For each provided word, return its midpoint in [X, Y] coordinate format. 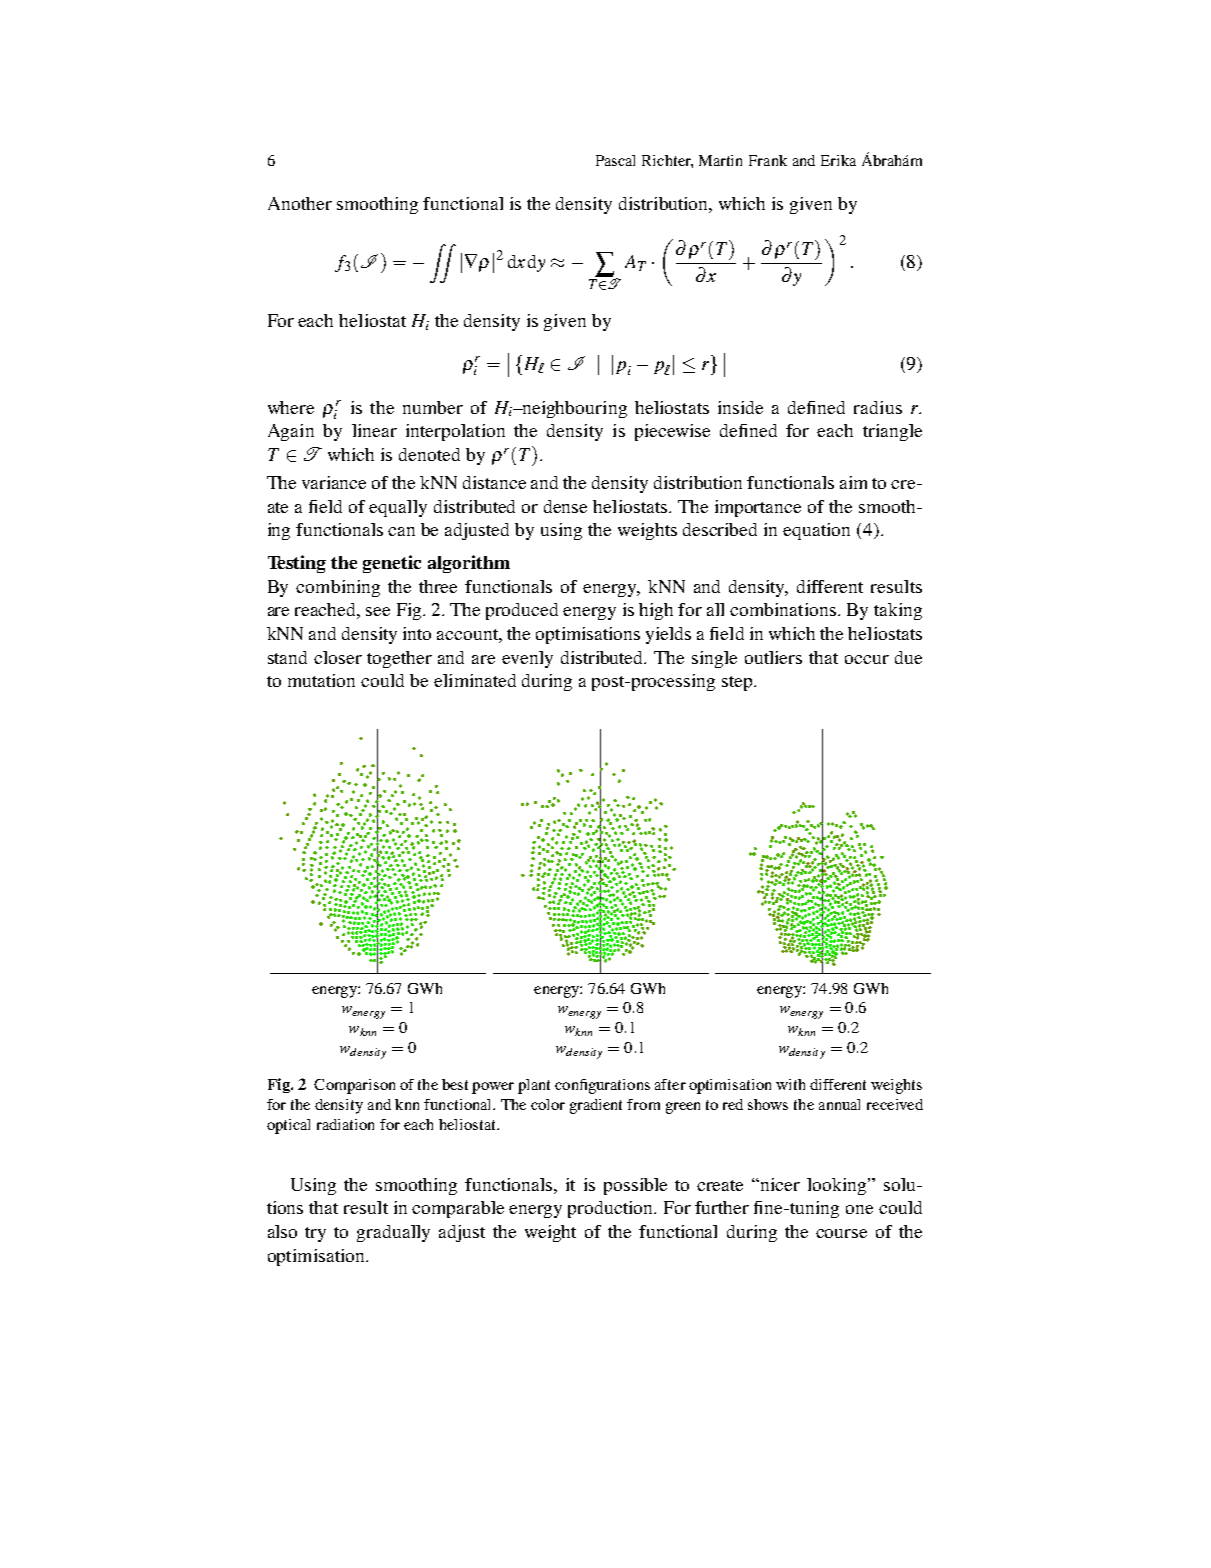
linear [374, 430]
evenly [527, 659]
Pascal [615, 160]
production [612, 1209]
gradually [393, 1233]
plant [534, 1086]
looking [838, 1186]
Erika [838, 160]
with [790, 1084]
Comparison [354, 1086]
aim [853, 482]
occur [867, 659]
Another [300, 203]
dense [565, 506]
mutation [321, 680]
